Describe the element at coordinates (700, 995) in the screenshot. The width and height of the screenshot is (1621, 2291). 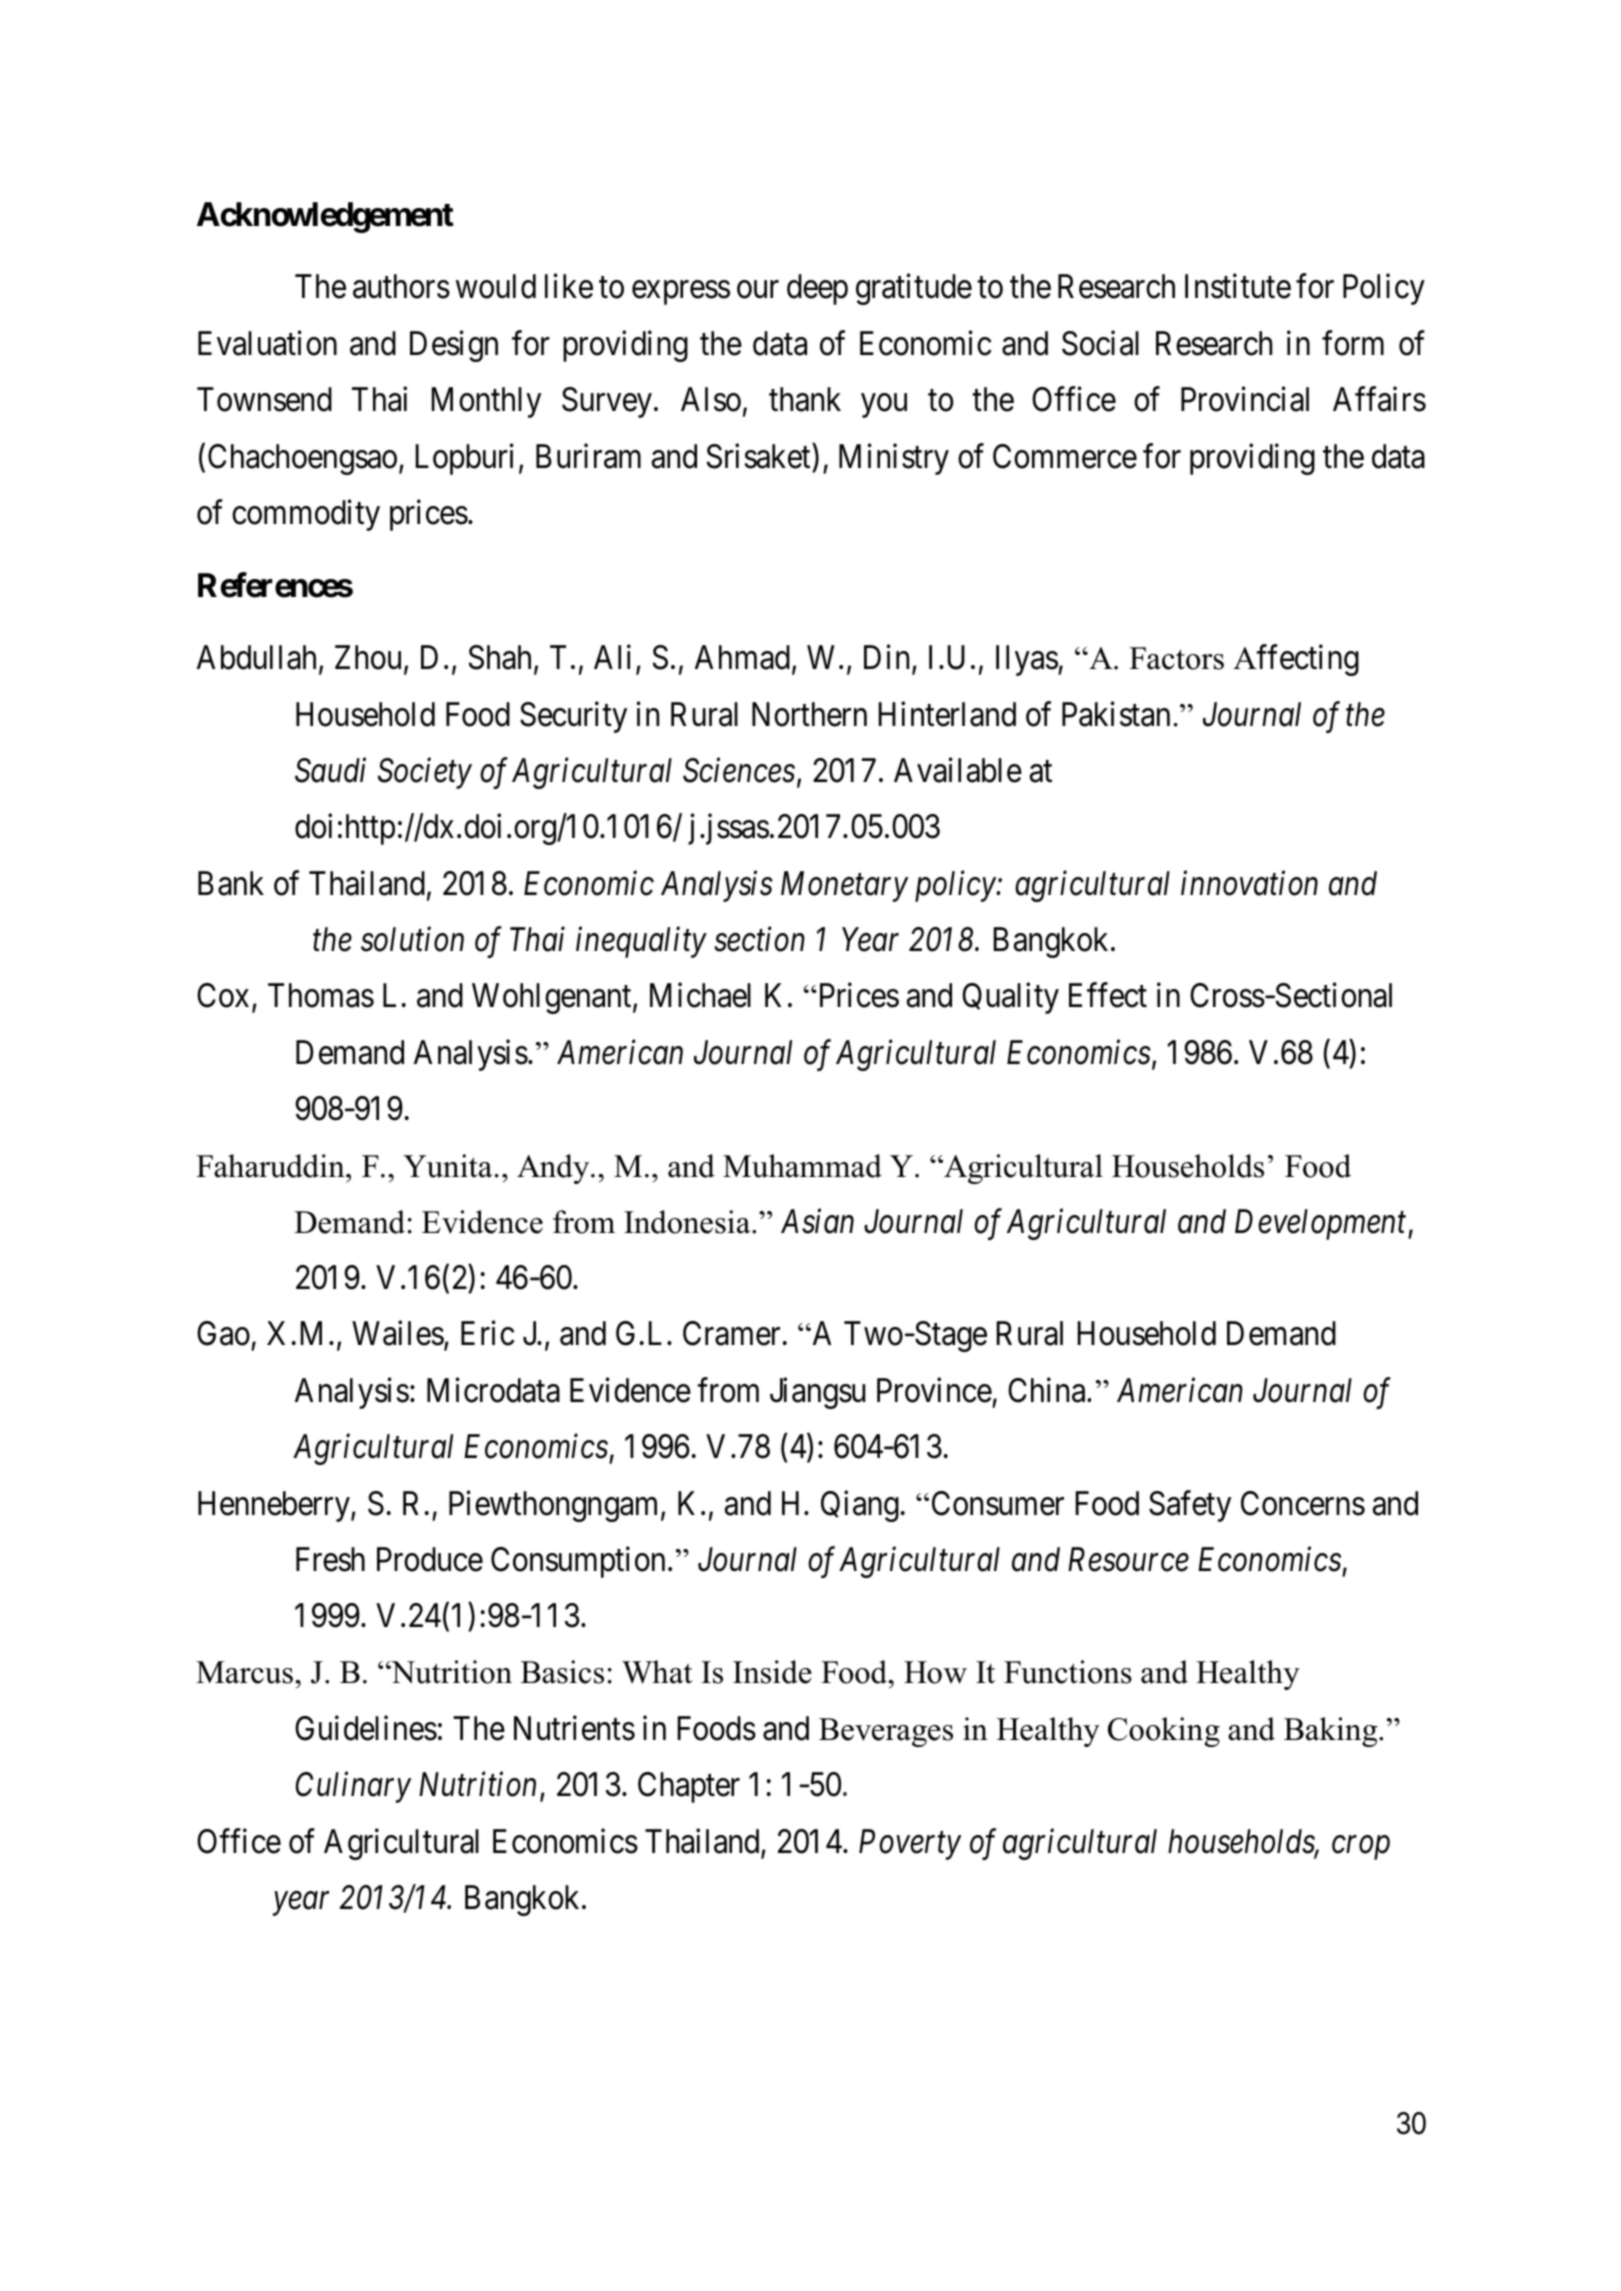
I see `Michael` at that location.
